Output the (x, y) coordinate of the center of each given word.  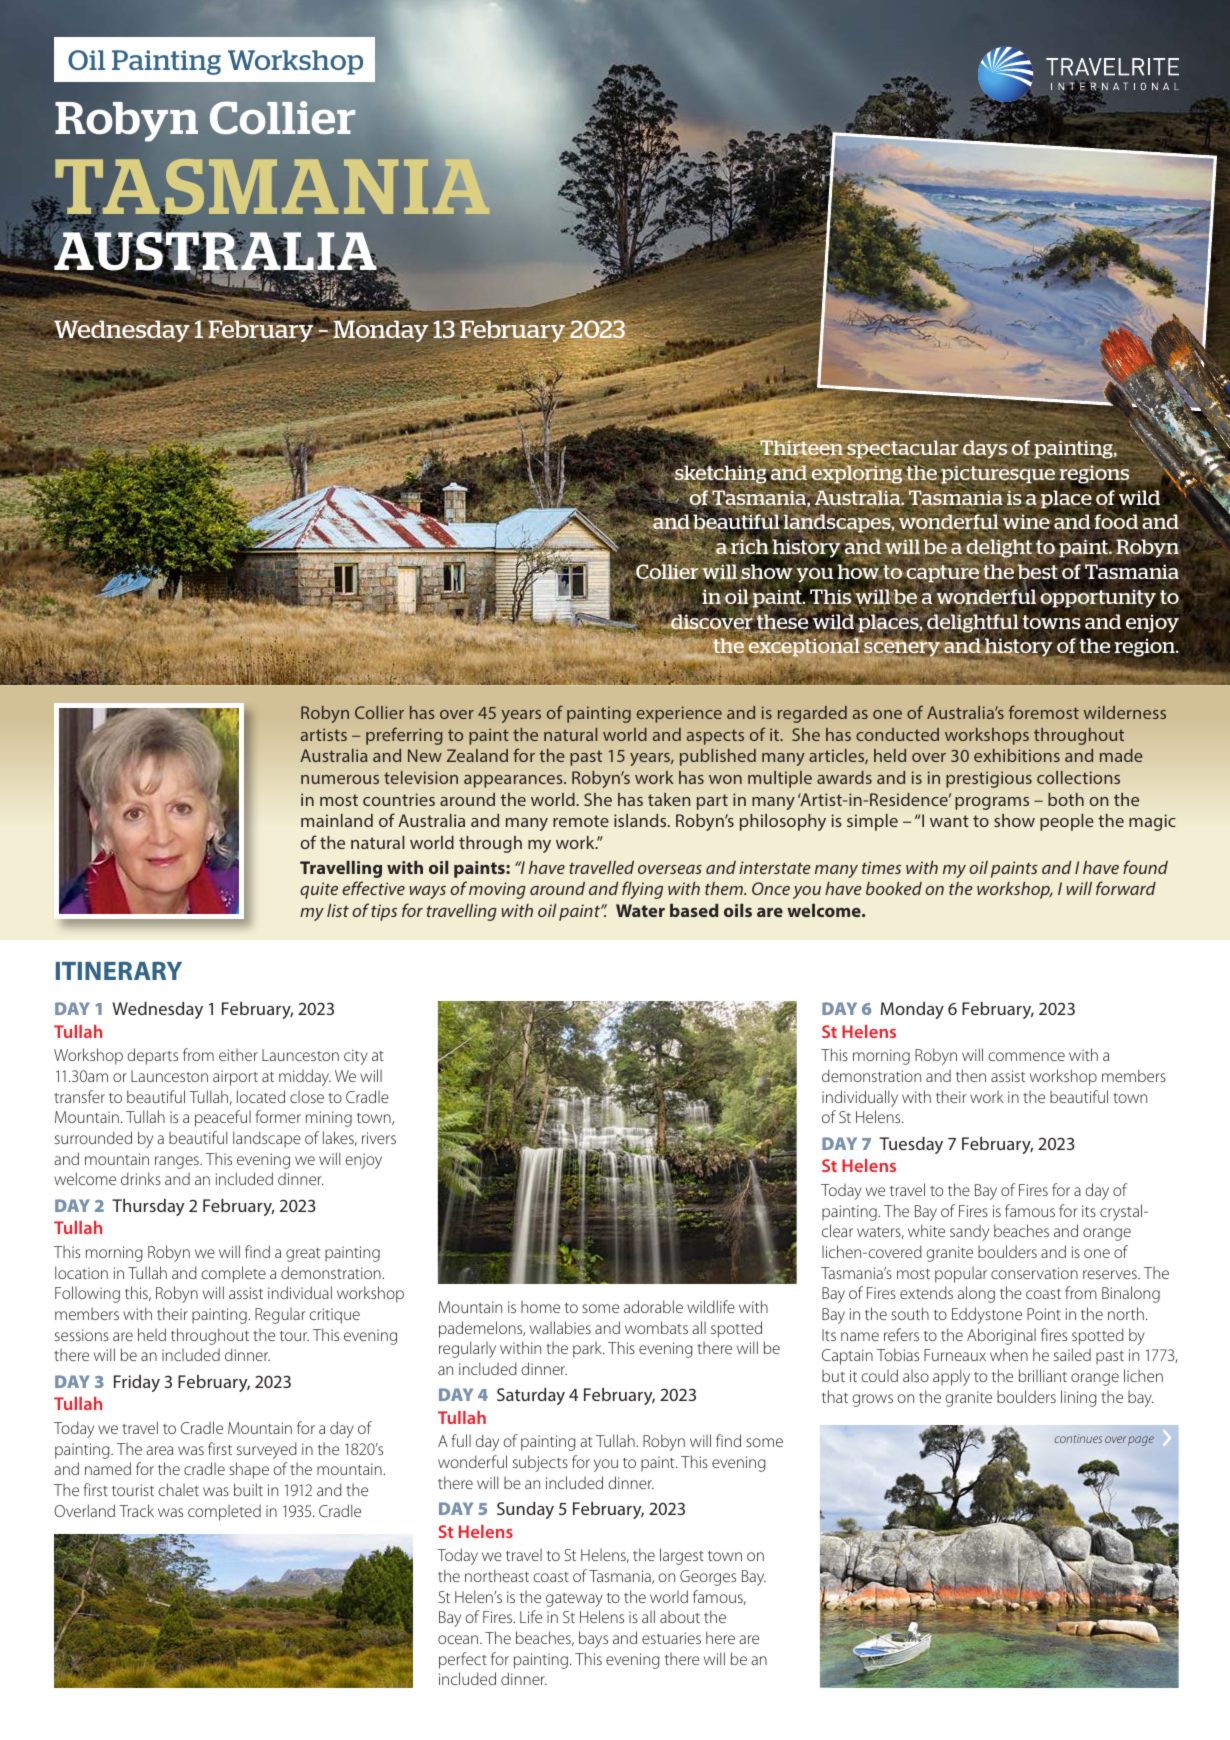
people (1067, 822)
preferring (404, 736)
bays (593, 1639)
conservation (1034, 1273)
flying (642, 890)
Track (136, 1510)
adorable (653, 1306)
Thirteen (800, 449)
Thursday (148, 1207)
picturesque (997, 475)
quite (319, 890)
